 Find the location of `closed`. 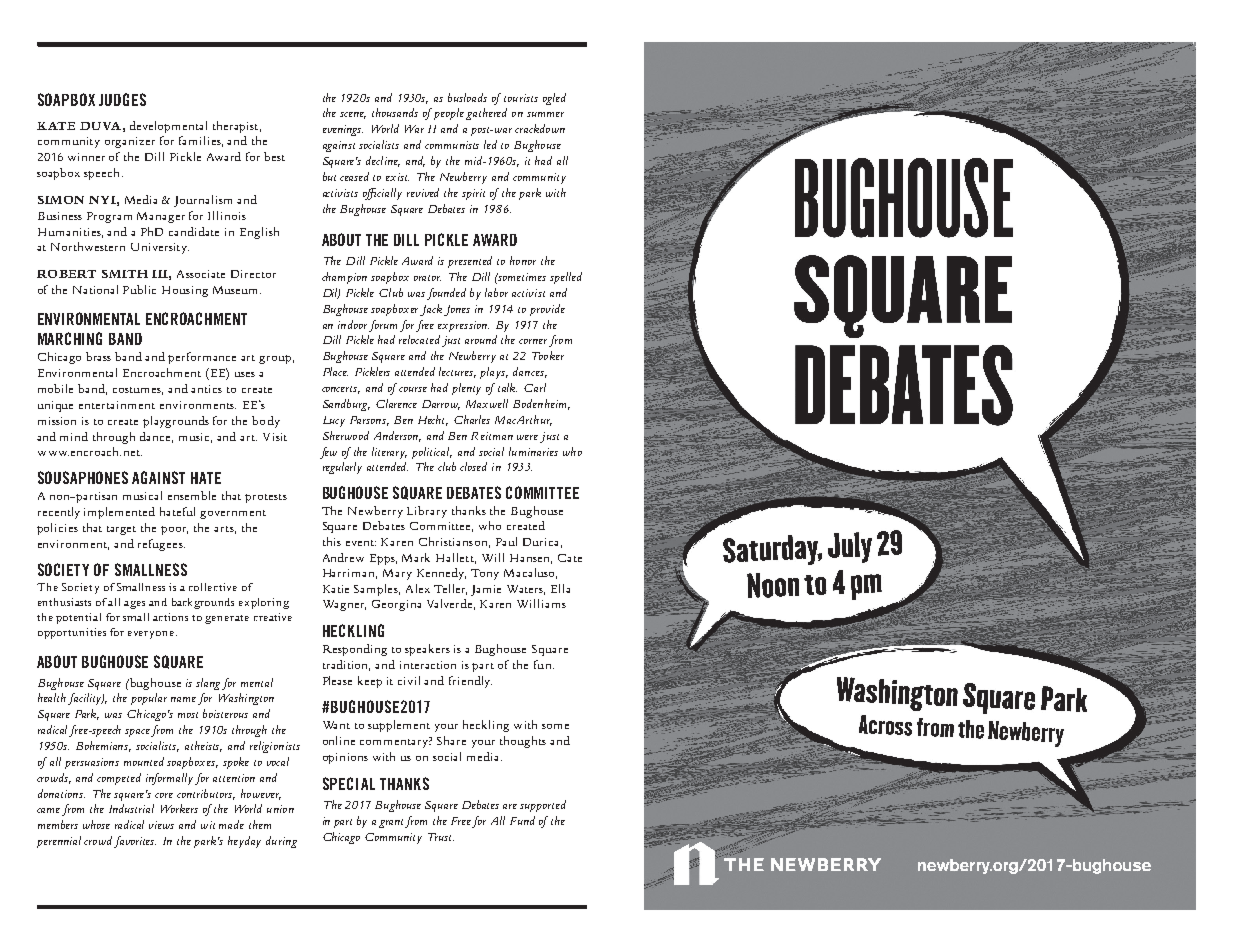

closed is located at coordinates (473, 466).
